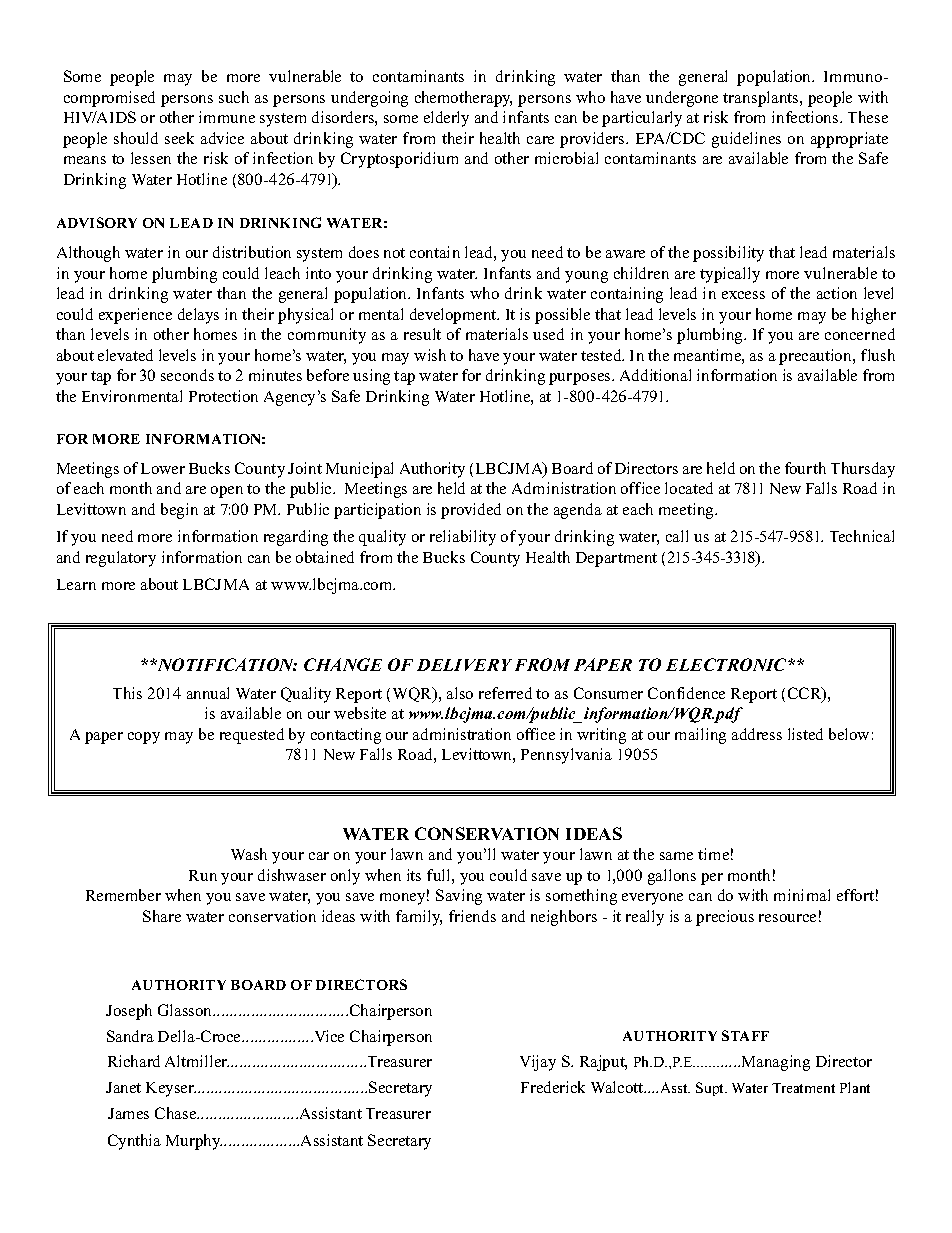 The height and width of the image is (1233, 952). What do you see at coordinates (805, 468) in the image?
I see `fourth` at bounding box center [805, 468].
